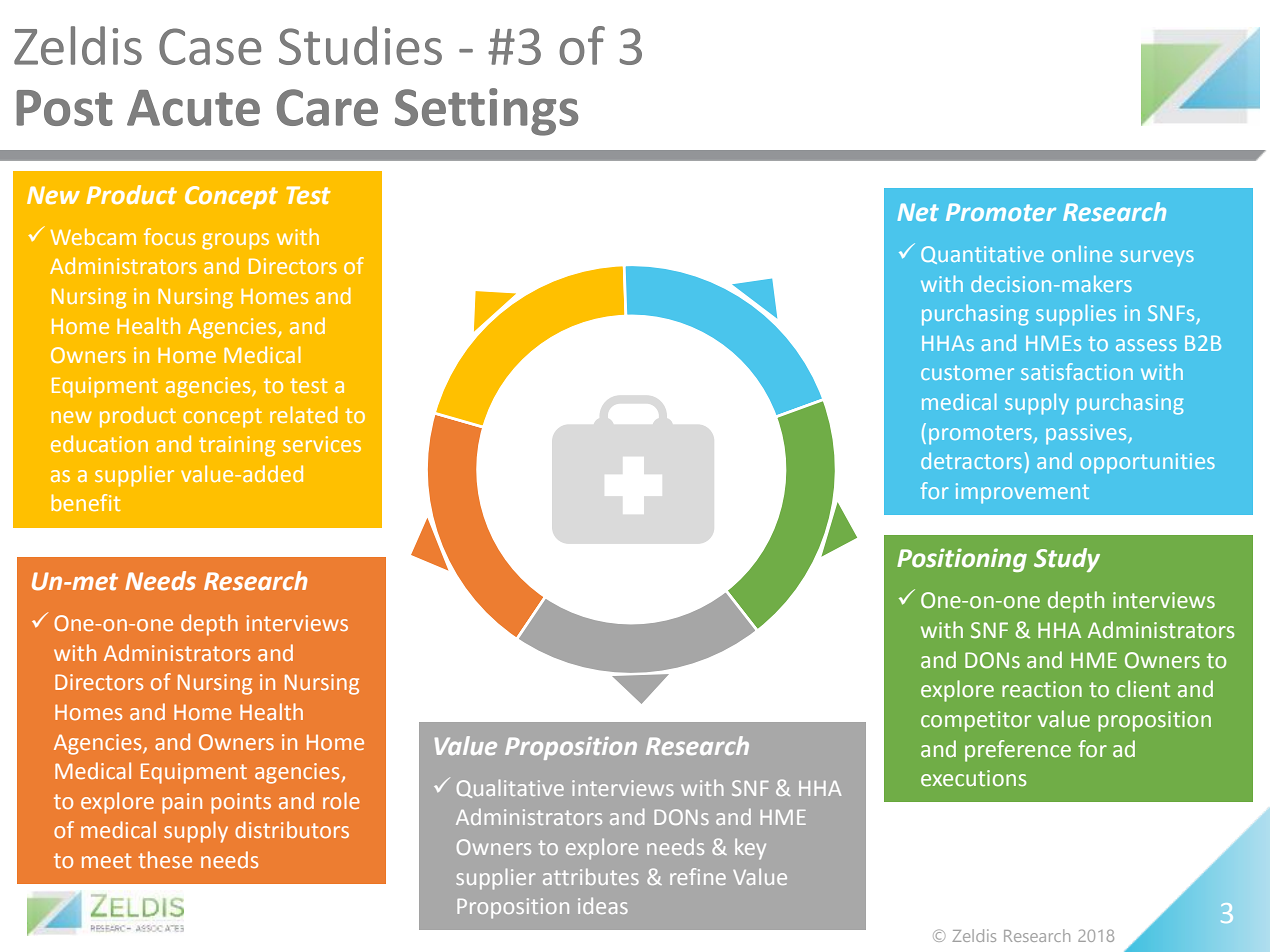  Describe the element at coordinates (1042, 689) in the document. I see `reaction` at that location.
